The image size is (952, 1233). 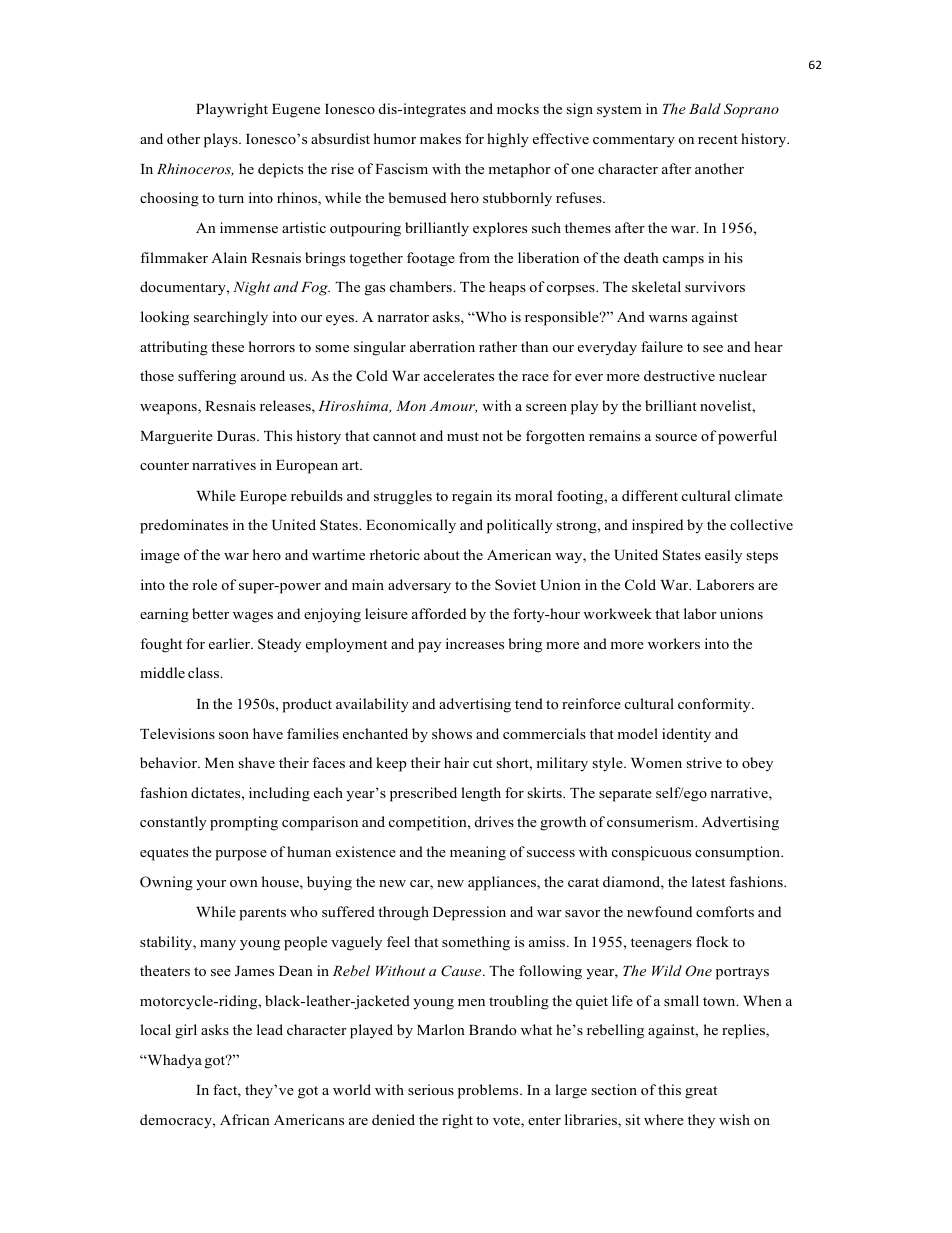 What do you see at coordinates (489, 1091) in the page?
I see `problems` at bounding box center [489, 1091].
